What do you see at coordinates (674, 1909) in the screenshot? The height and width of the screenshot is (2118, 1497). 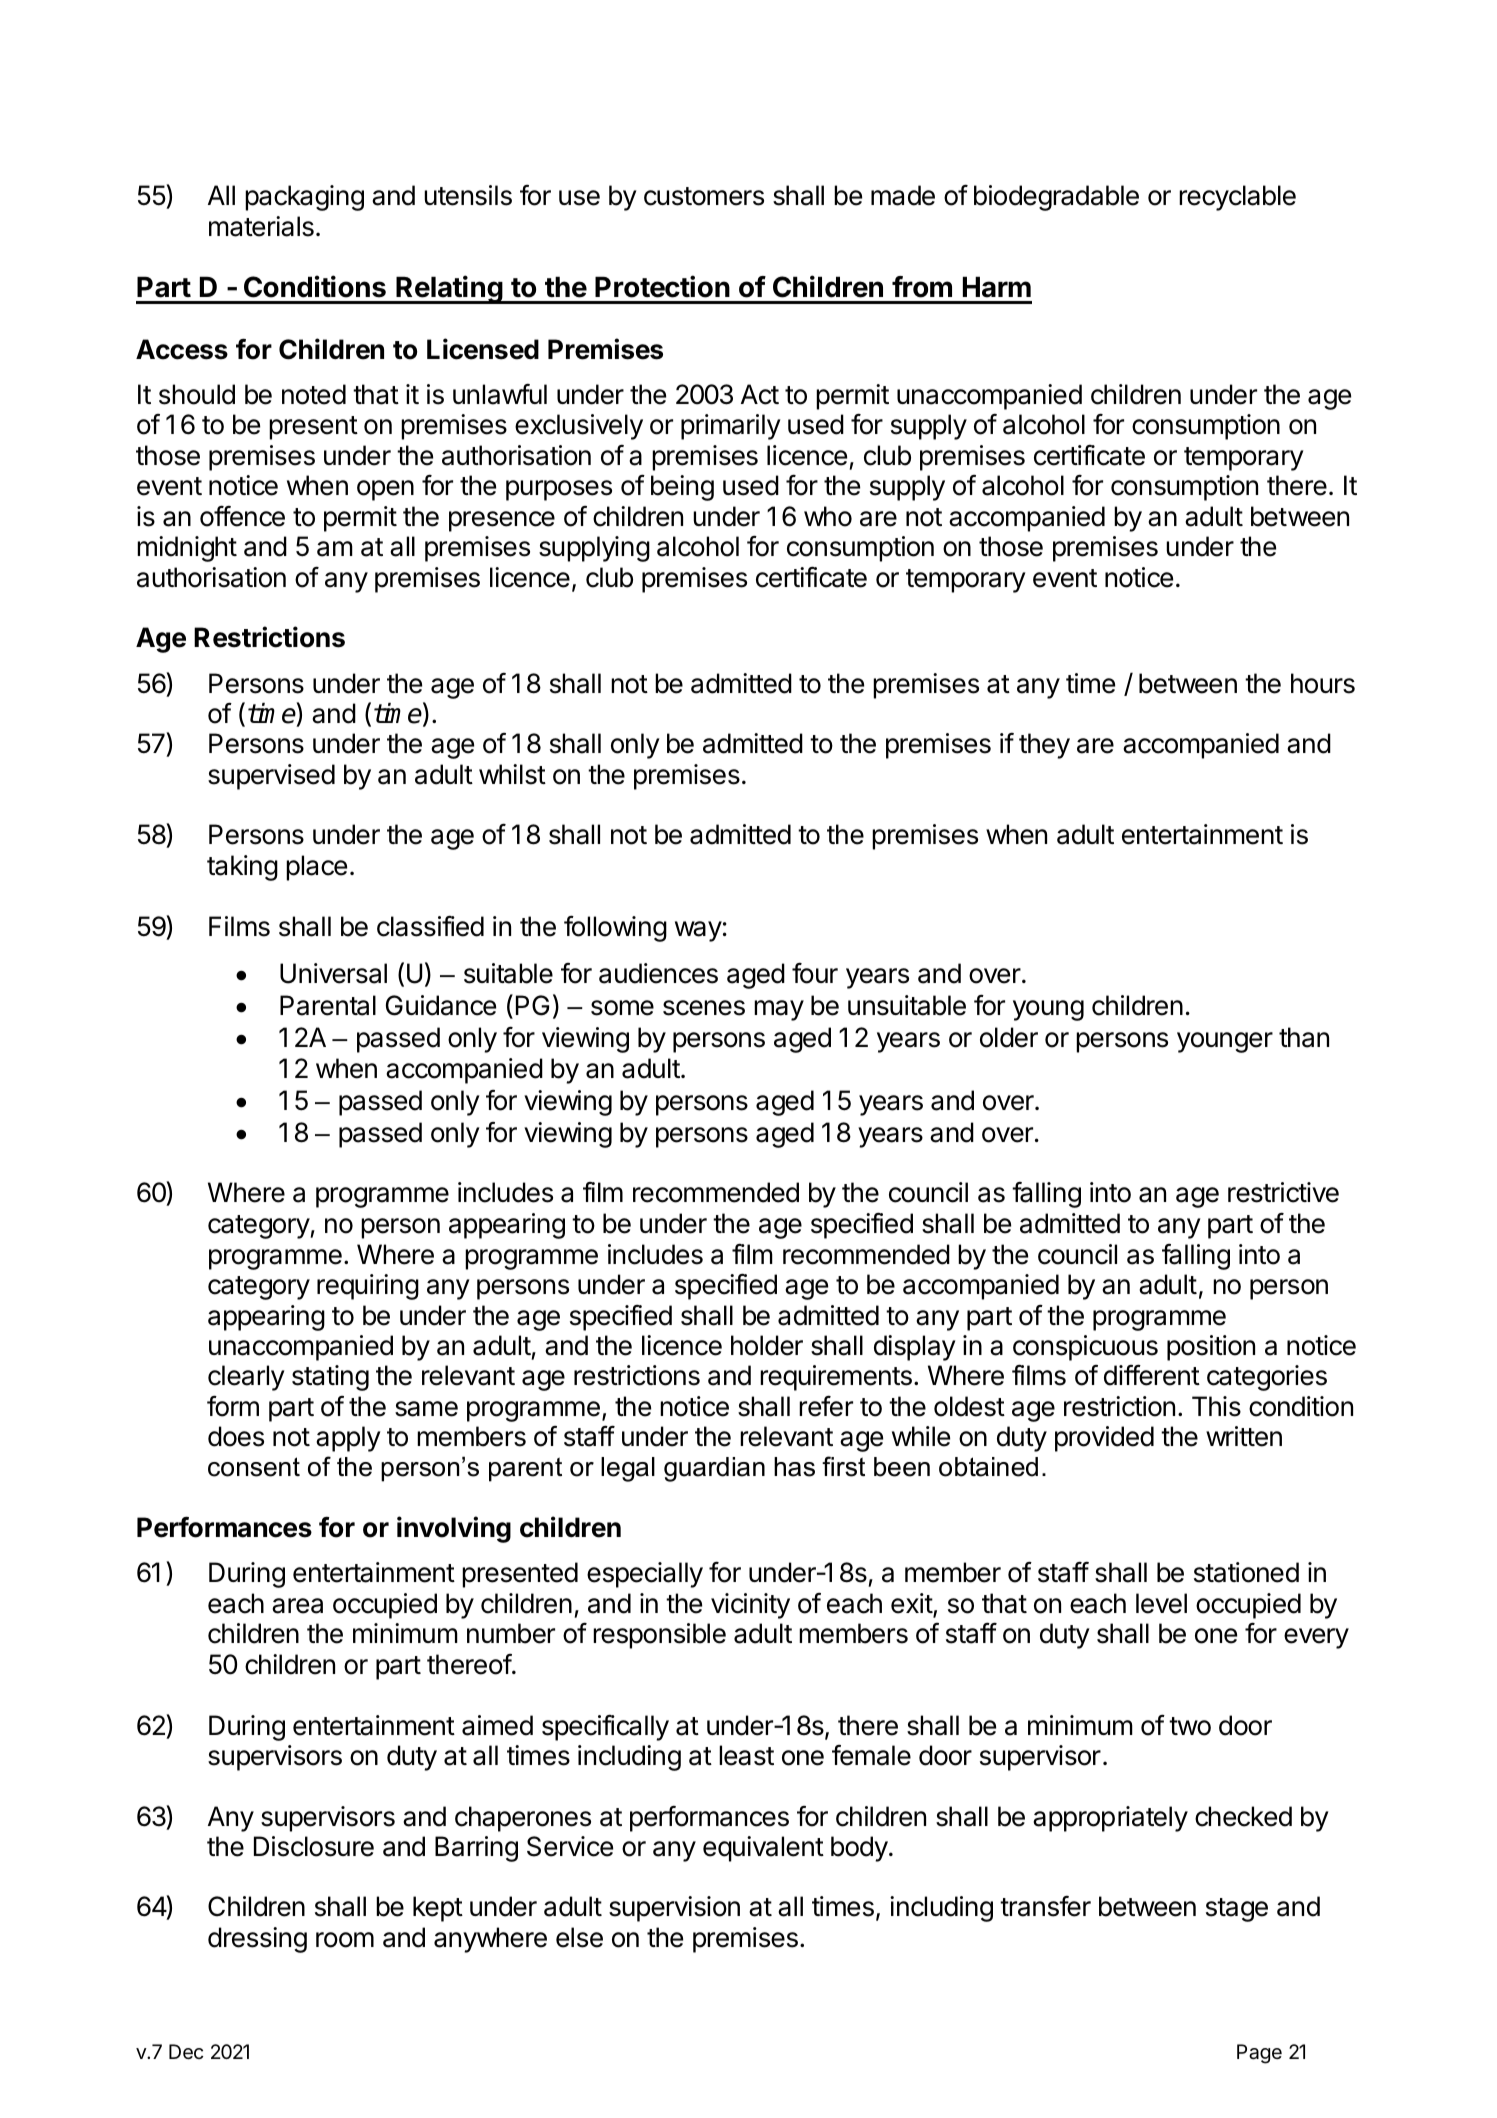 I see `supervision` at bounding box center [674, 1909].
